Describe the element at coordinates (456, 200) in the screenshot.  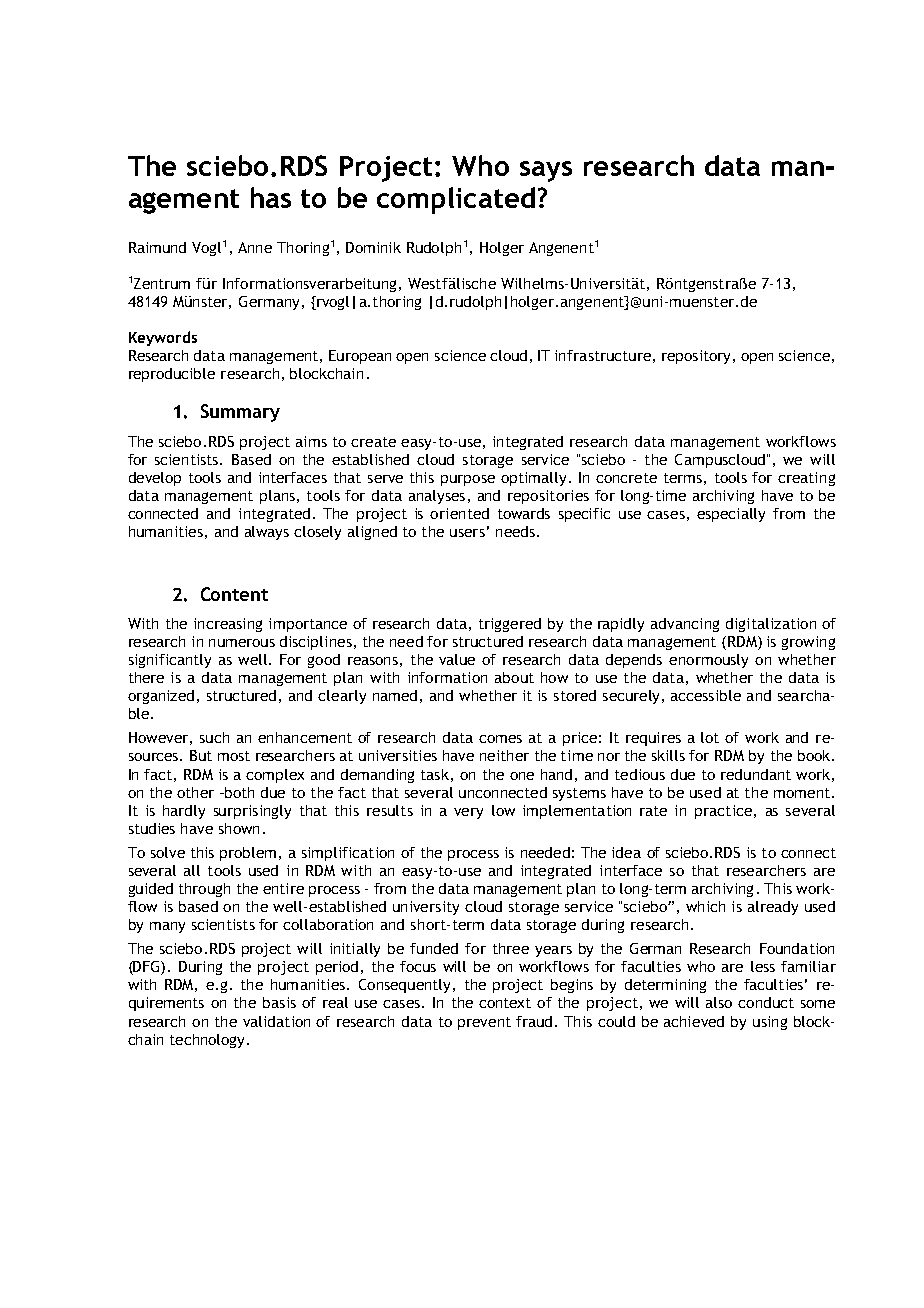
I see `complicated` at that location.
